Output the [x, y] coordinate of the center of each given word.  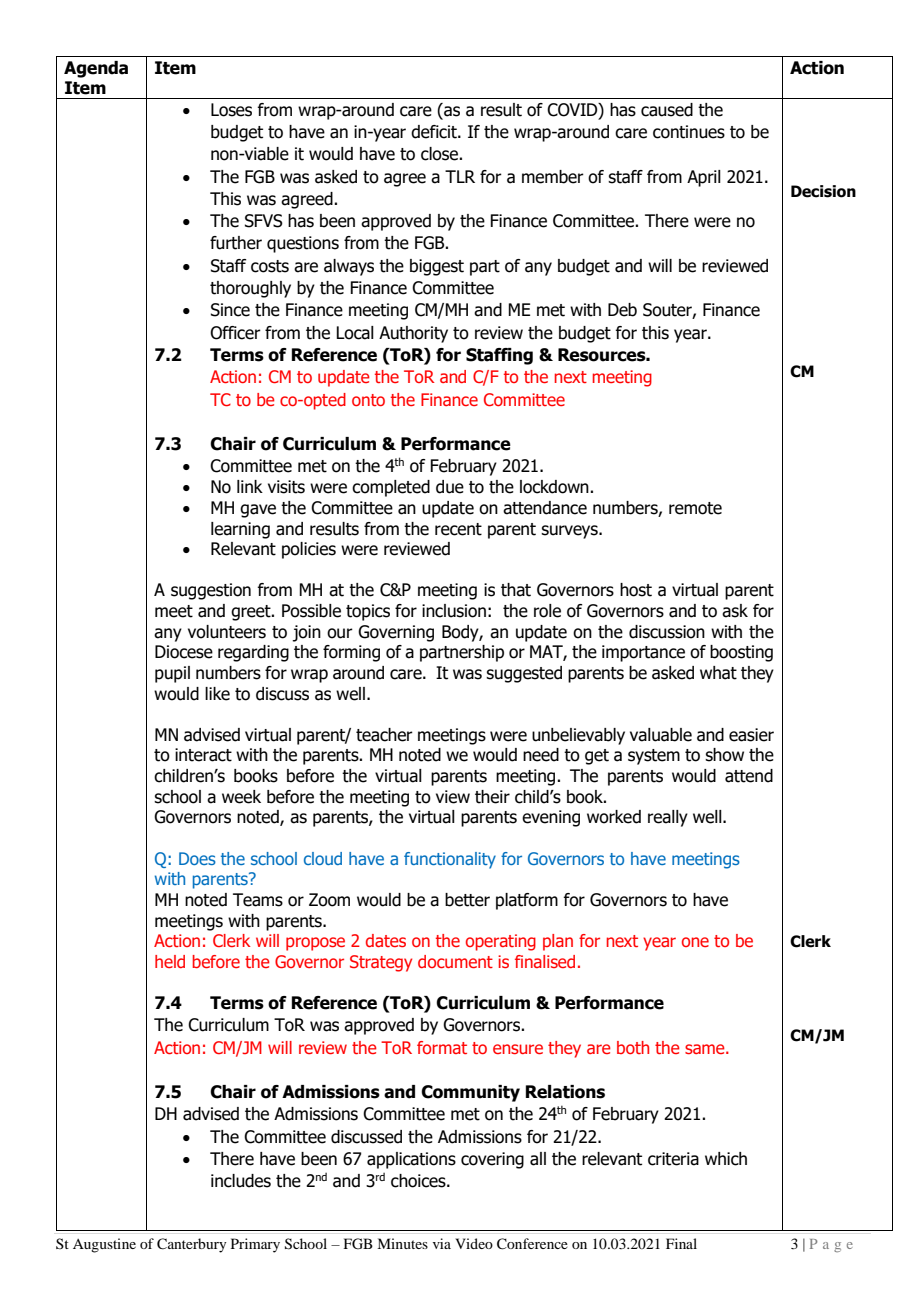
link [250, 486]
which [726, 1159]
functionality [450, 860]
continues [689, 132]
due [450, 487]
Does [197, 858]
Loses [231, 110]
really [668, 818]
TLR [460, 176]
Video [474, 1243]
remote [695, 508]
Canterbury [191, 1245]
